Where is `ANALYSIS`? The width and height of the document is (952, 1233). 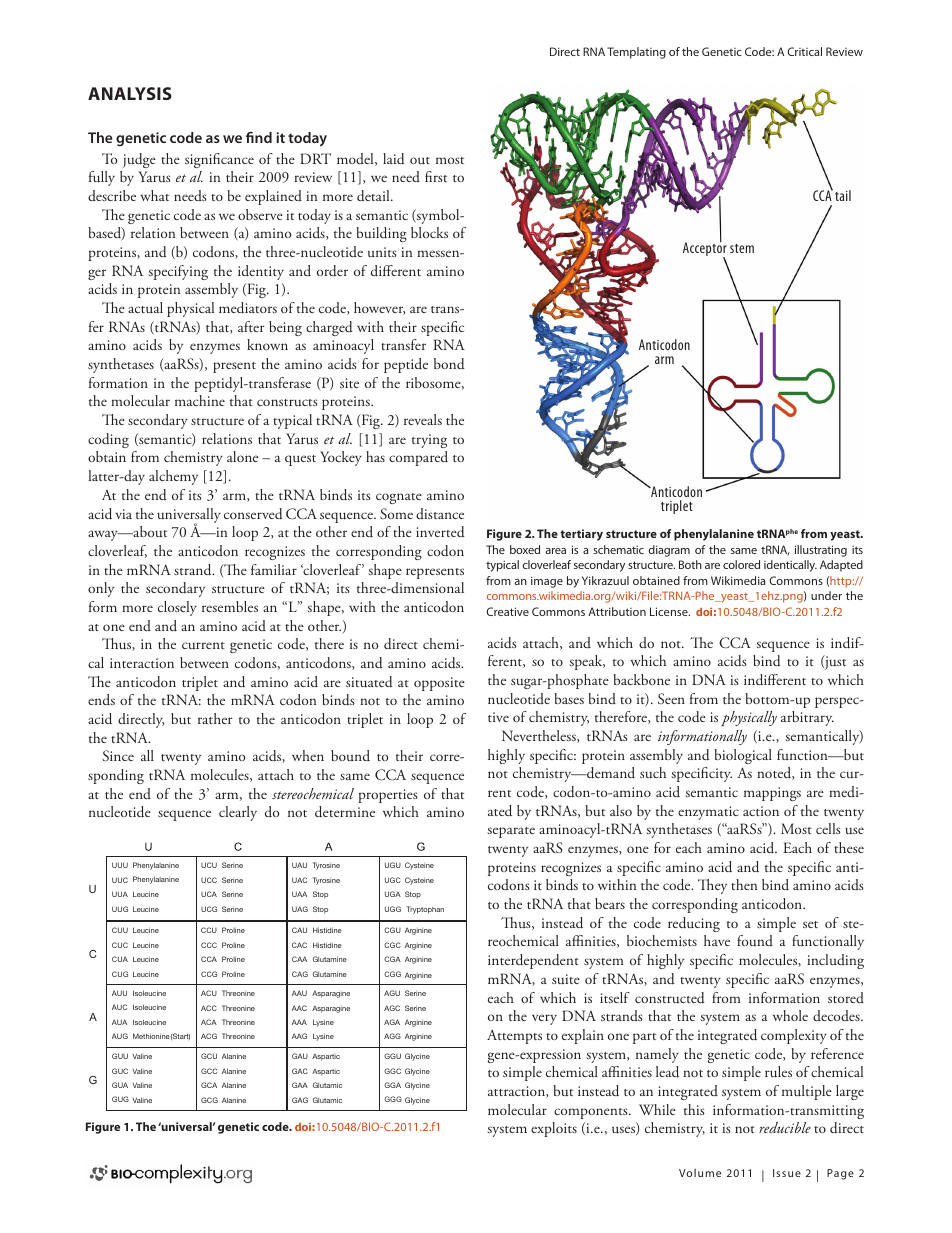
ANALYSIS is located at coordinates (130, 93).
